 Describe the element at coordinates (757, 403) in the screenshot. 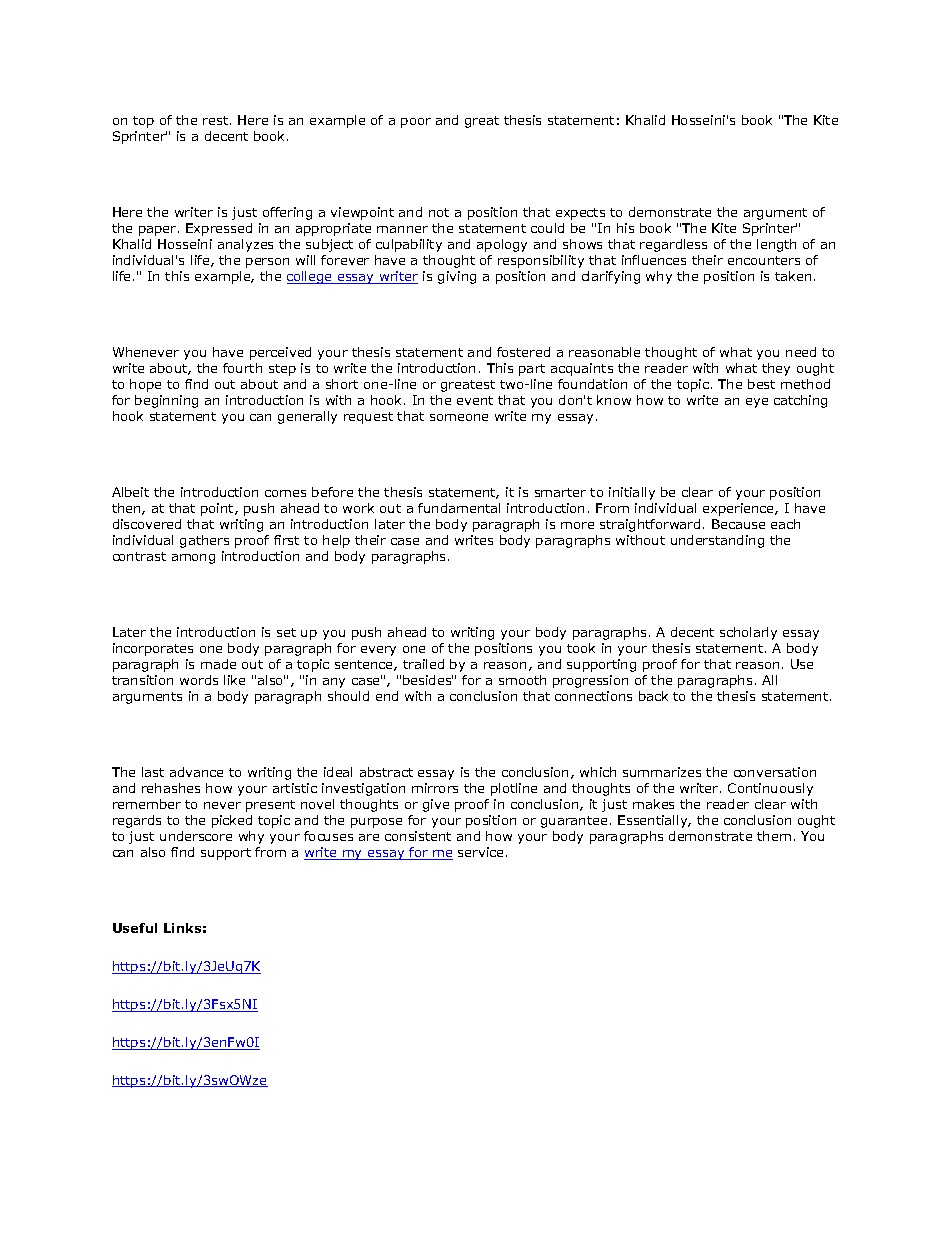

I see `eye` at that location.
